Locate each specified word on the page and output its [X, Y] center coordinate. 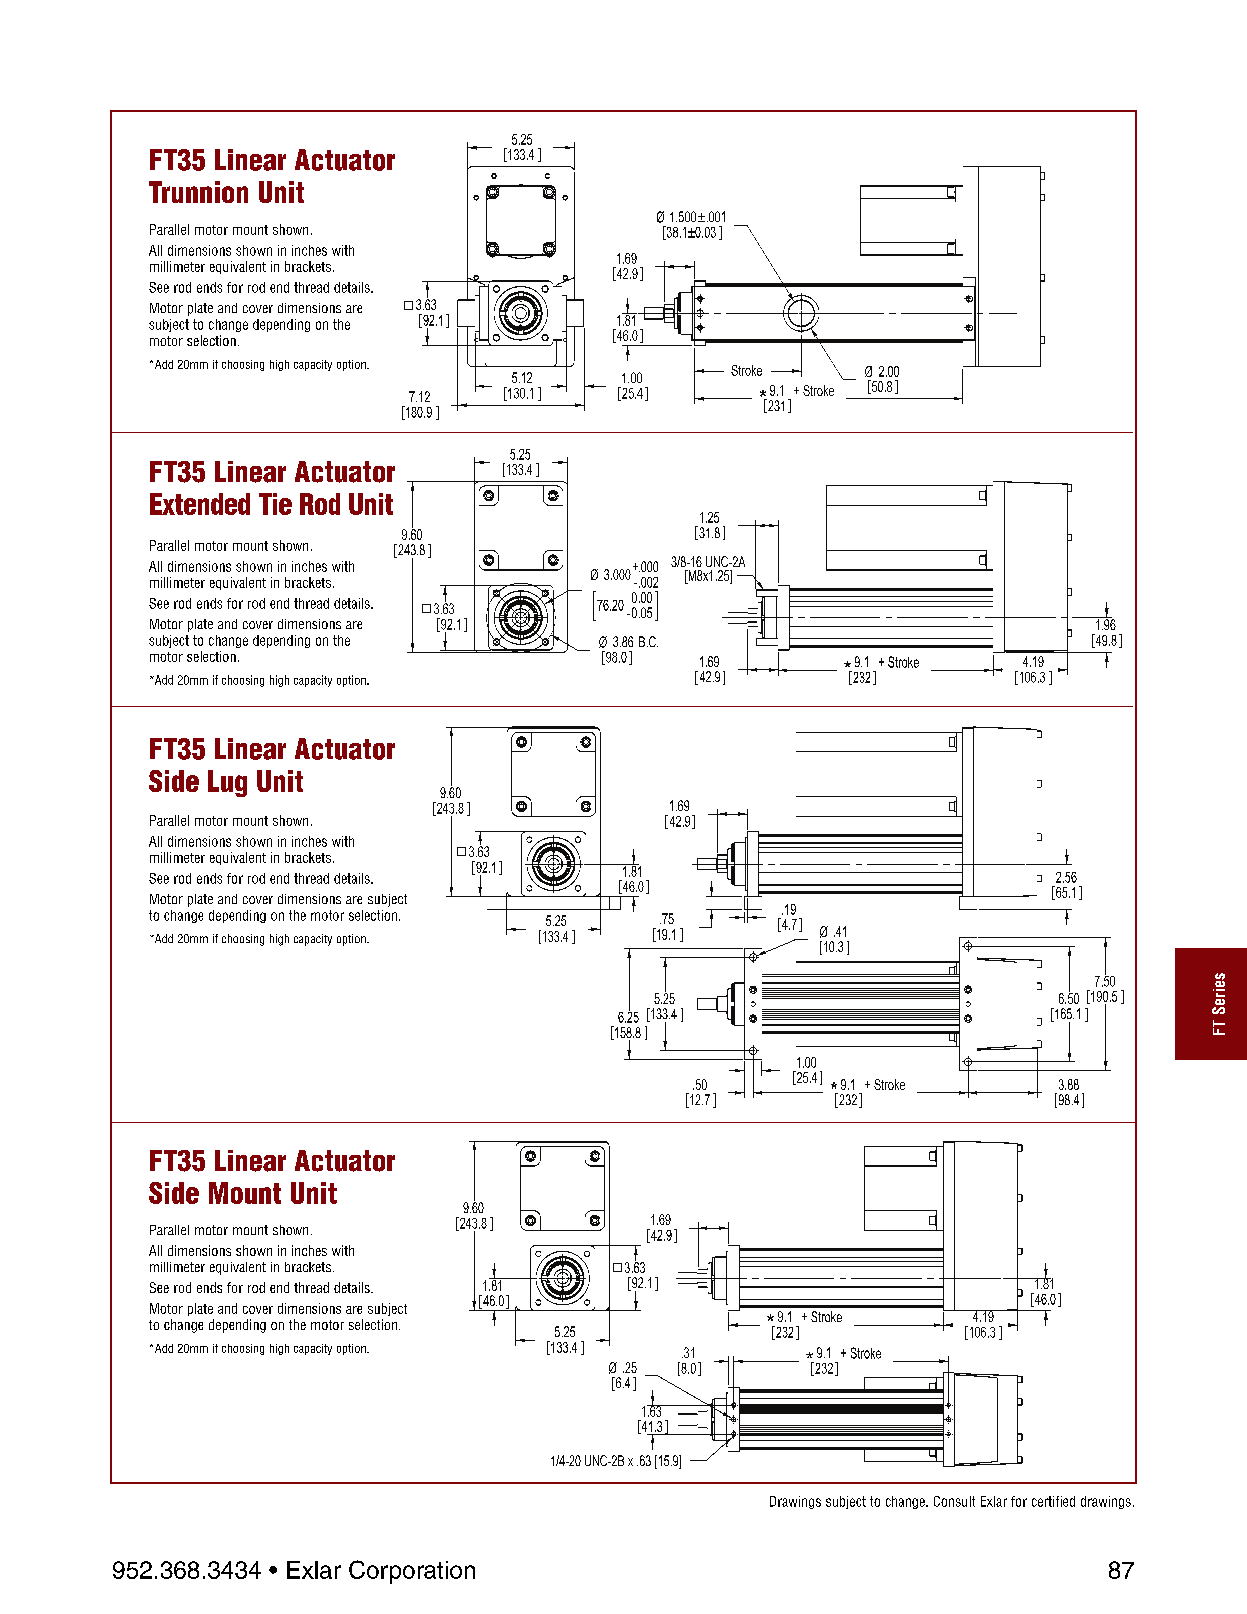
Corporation [412, 1572]
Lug [227, 783]
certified [1053, 1501]
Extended [200, 504]
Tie [275, 504]
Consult [954, 1501]
